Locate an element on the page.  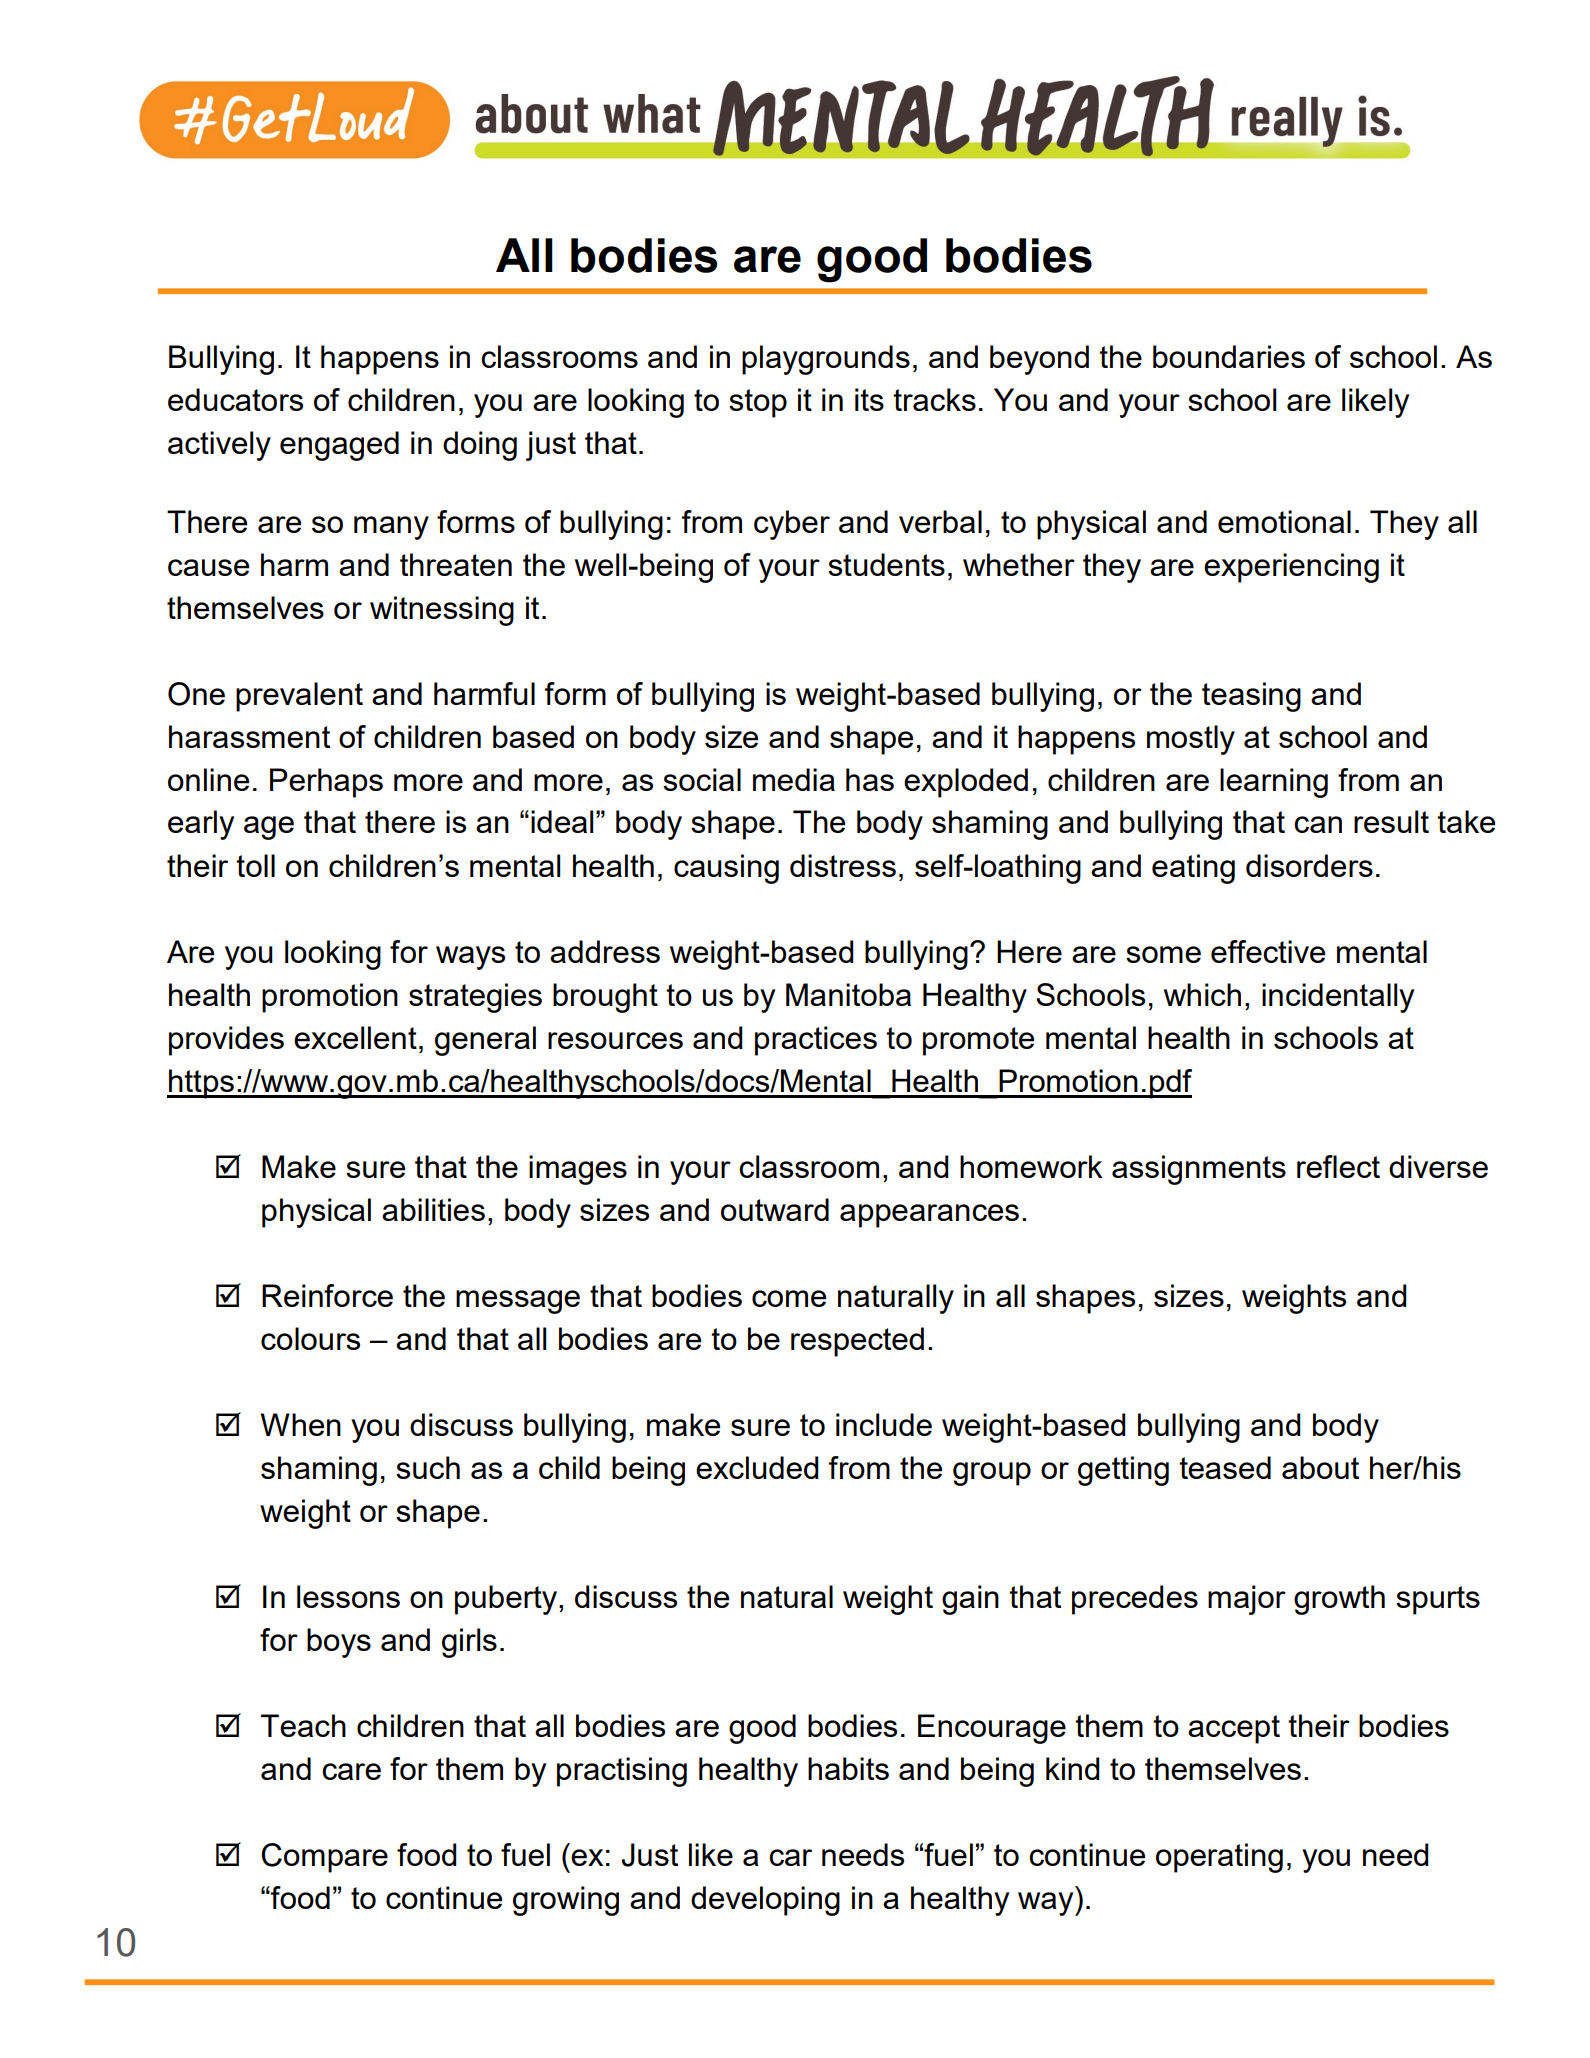
developing is located at coordinates (765, 1901).
